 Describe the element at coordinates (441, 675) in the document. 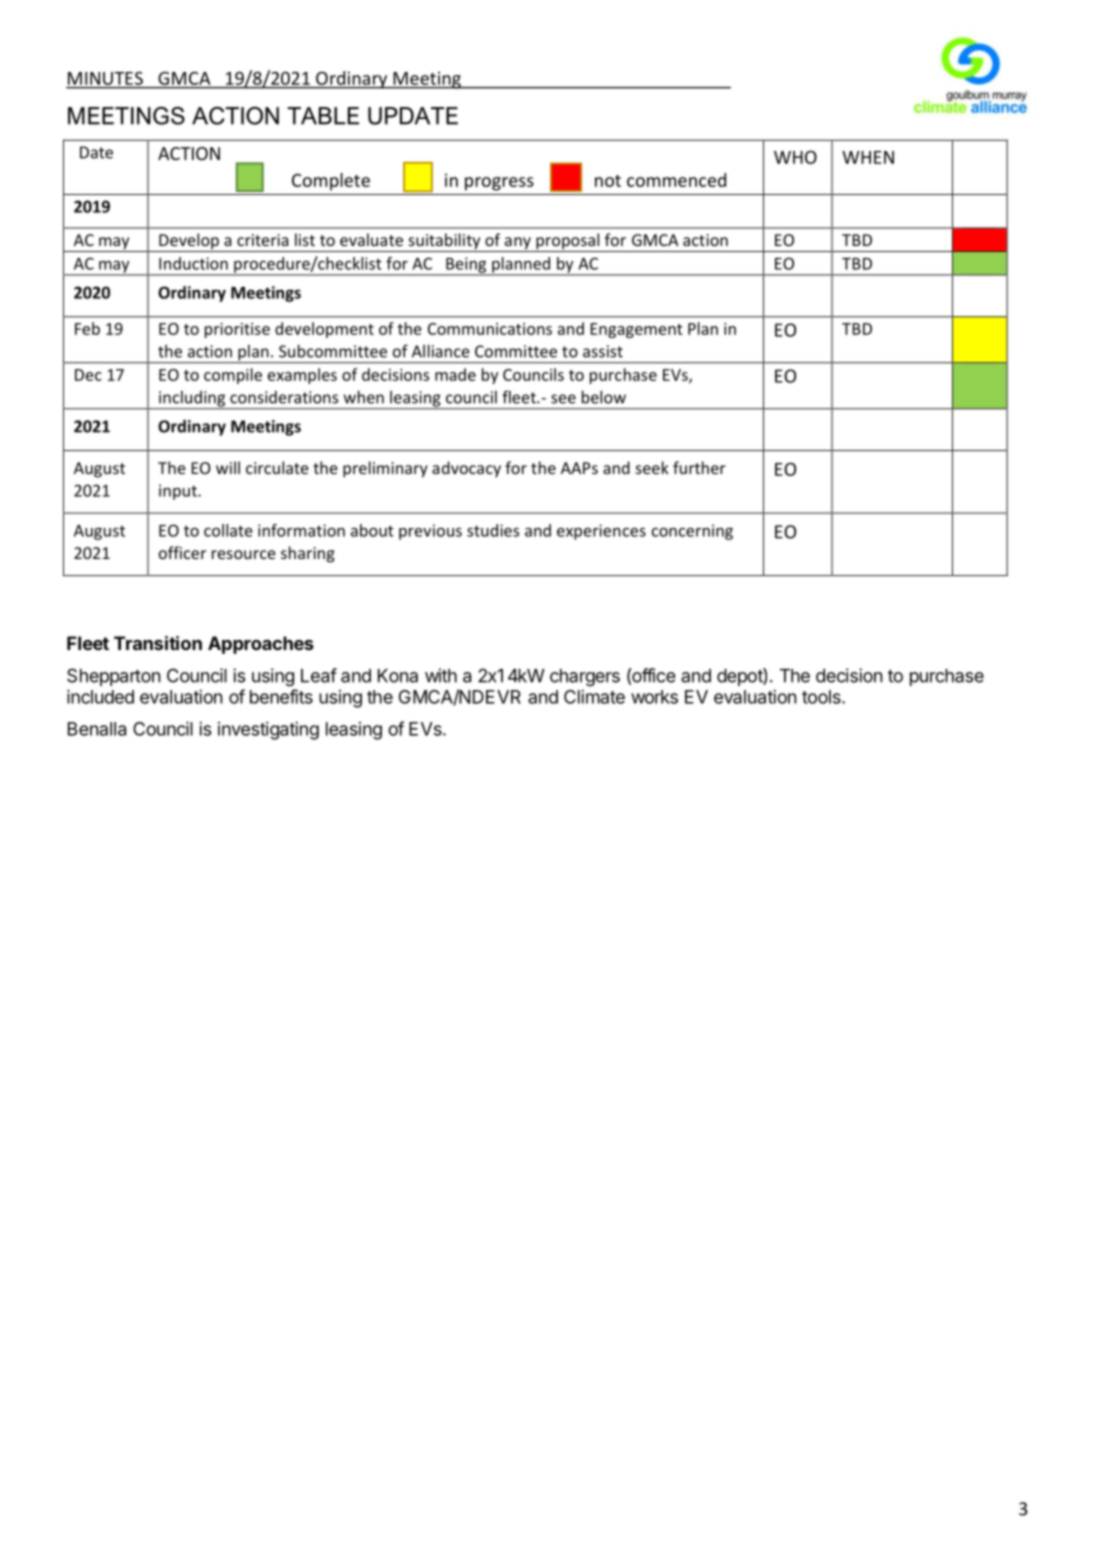

I see `with` at that location.
